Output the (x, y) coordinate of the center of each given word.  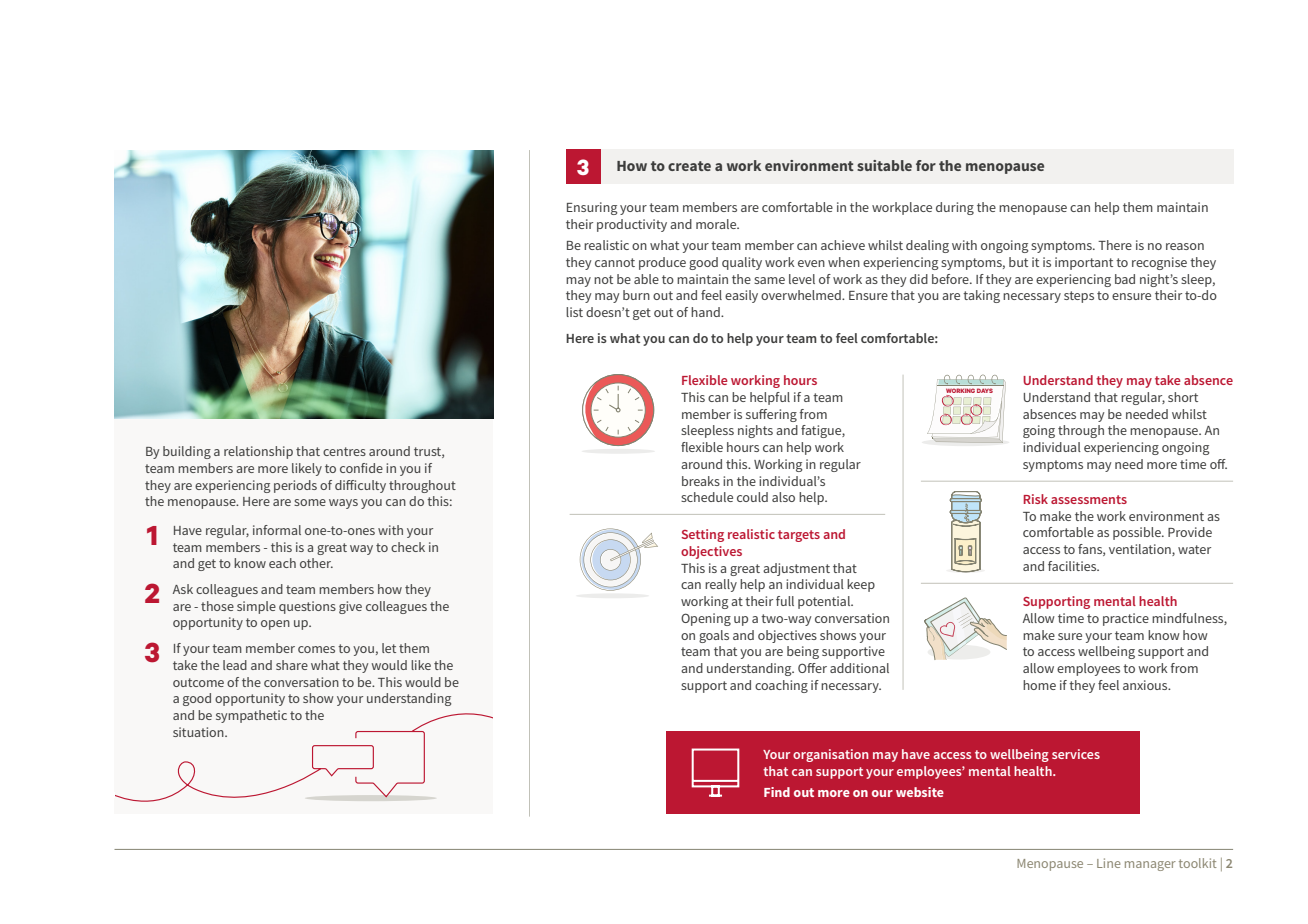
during (955, 208)
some (310, 502)
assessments (1089, 499)
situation (199, 732)
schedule (707, 497)
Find (777, 792)
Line (1108, 863)
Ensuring (592, 208)
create (689, 166)
